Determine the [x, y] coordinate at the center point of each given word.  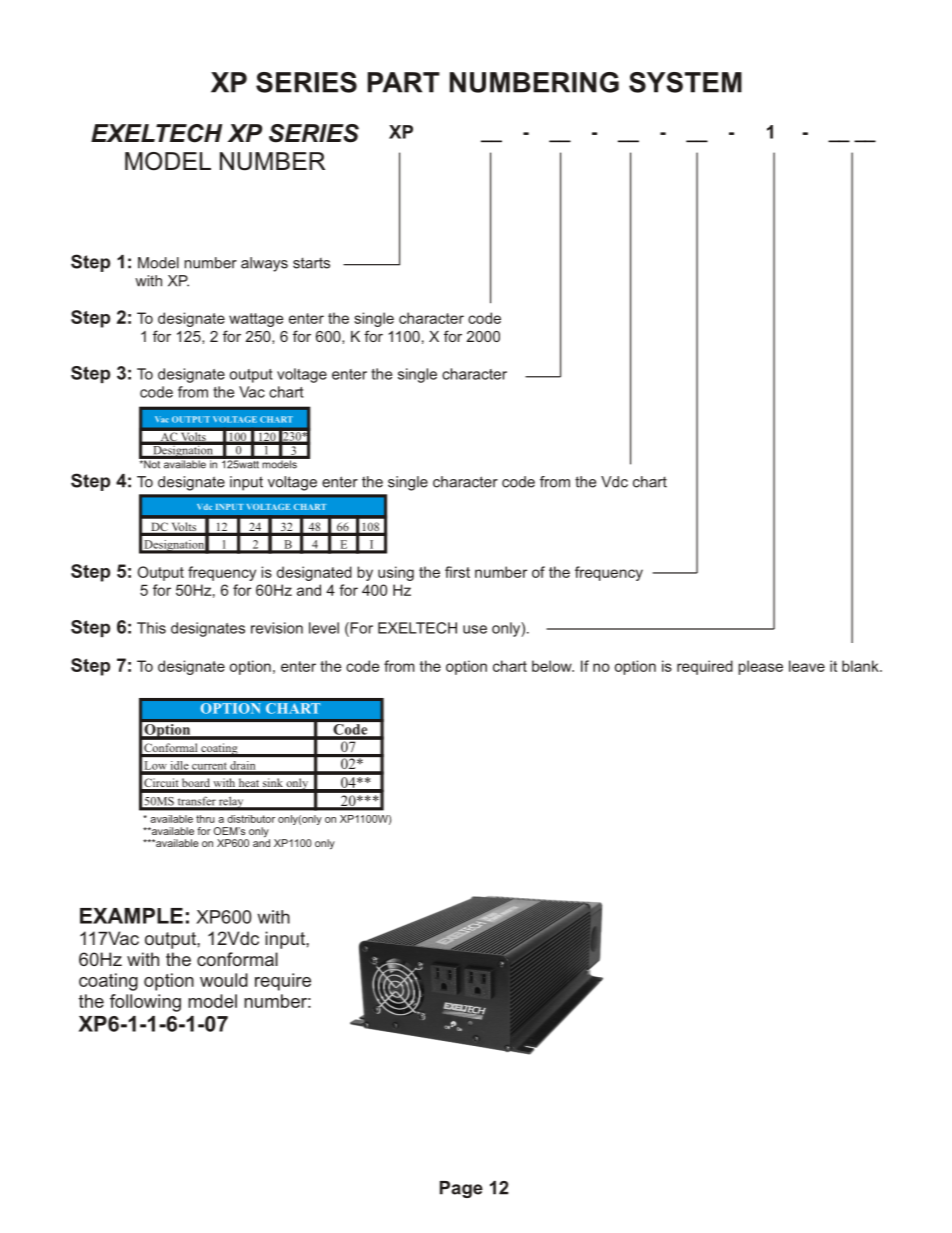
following [145, 1003]
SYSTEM [685, 82]
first [457, 572]
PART [404, 82]
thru [205, 819]
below [553, 666]
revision [277, 628]
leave [807, 666]
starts [311, 263]
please [760, 667]
